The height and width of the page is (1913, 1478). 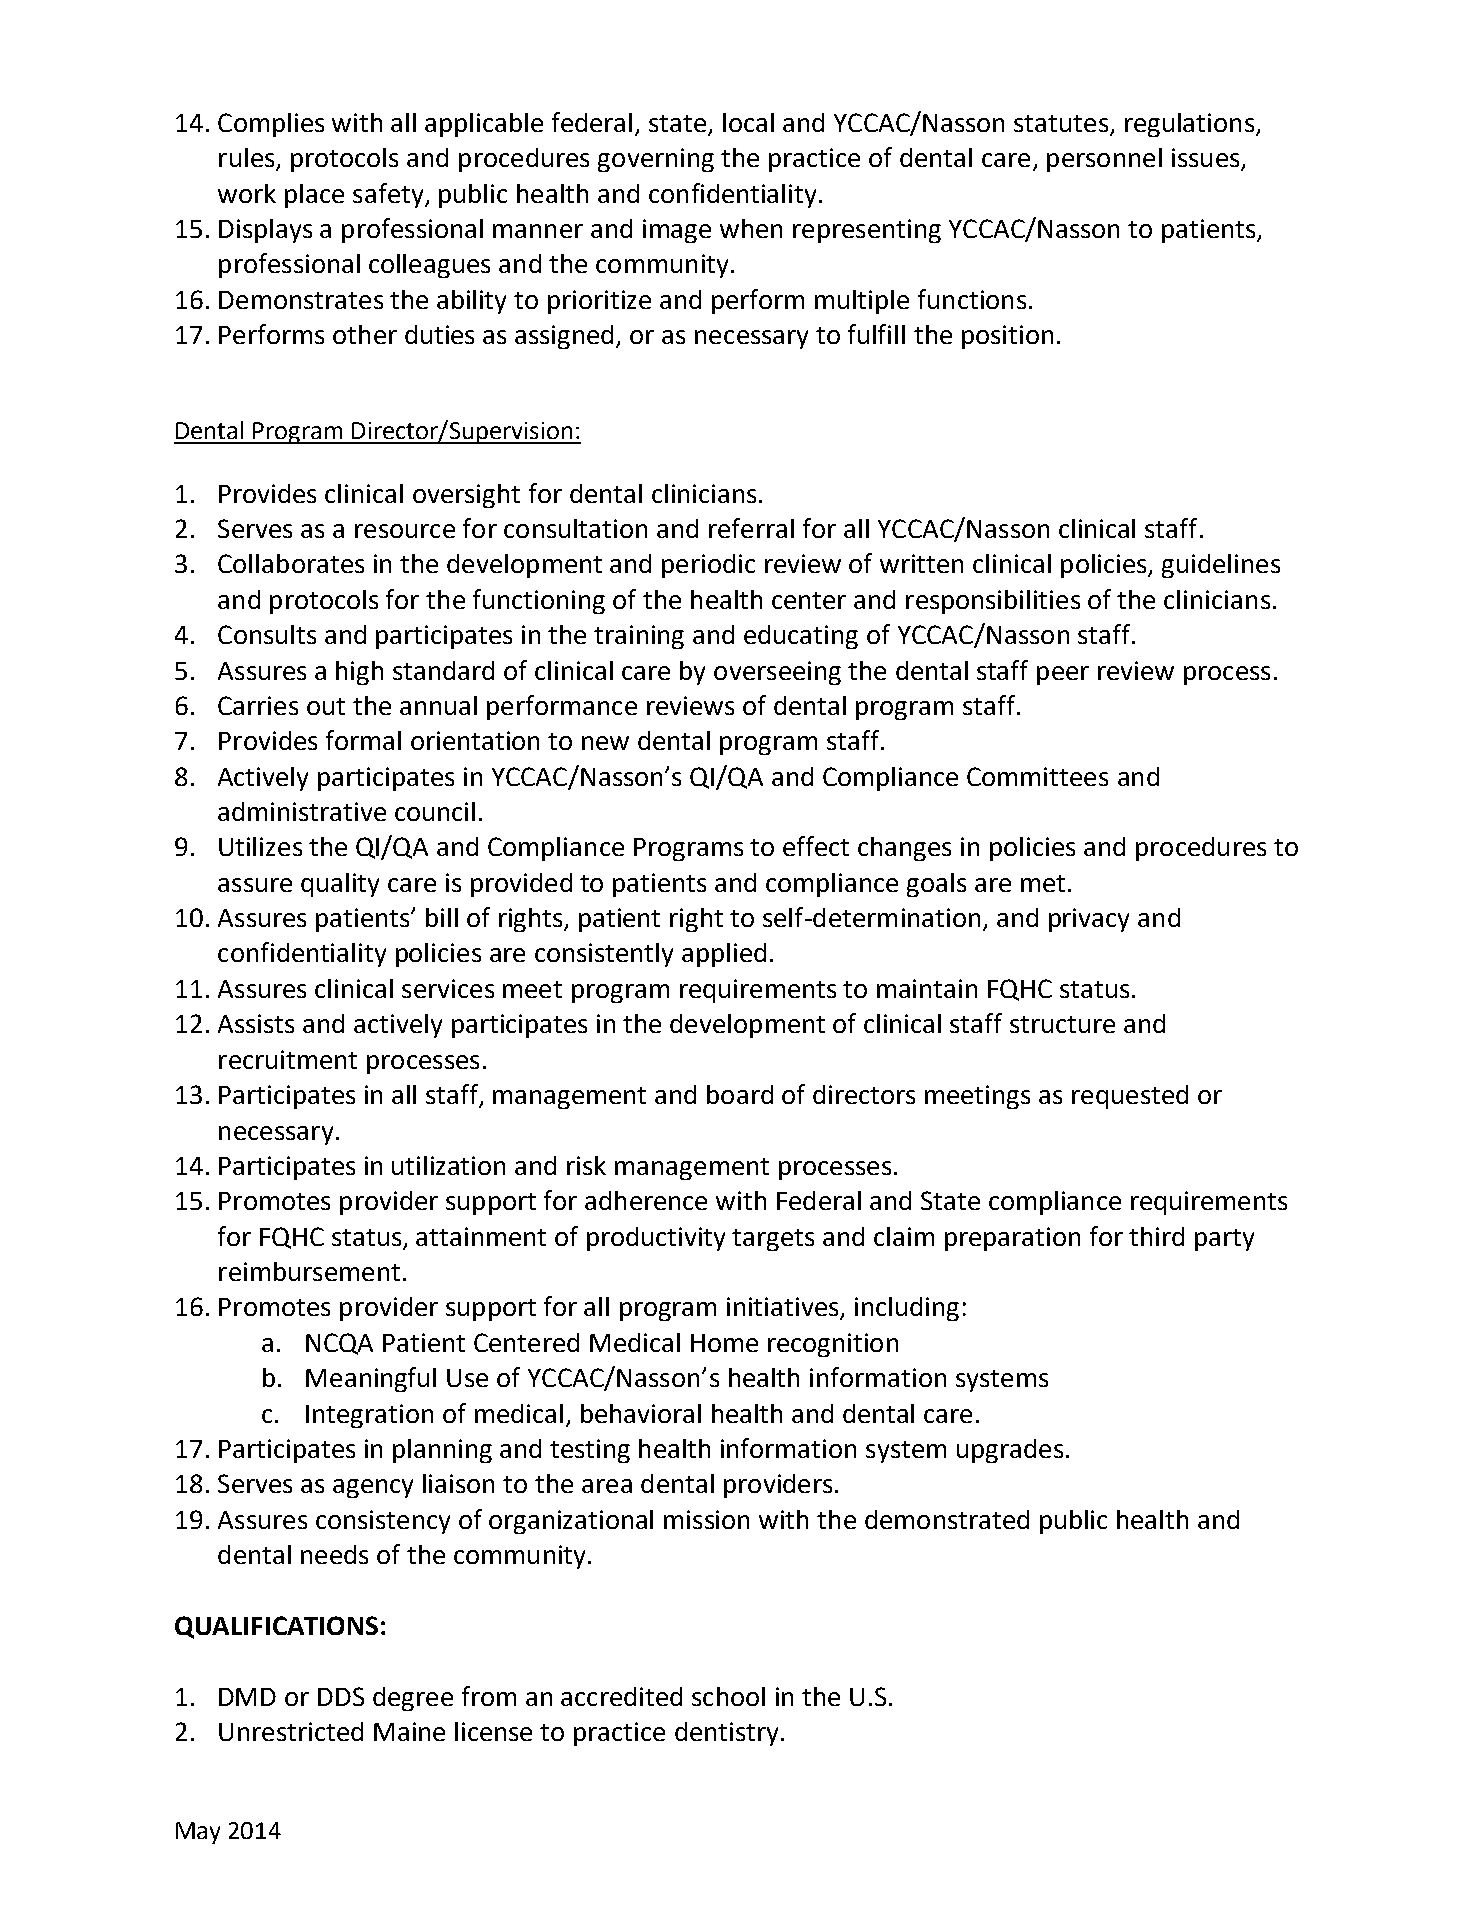 What do you see at coordinates (1063, 675) in the page?
I see `peer` at bounding box center [1063, 675].
